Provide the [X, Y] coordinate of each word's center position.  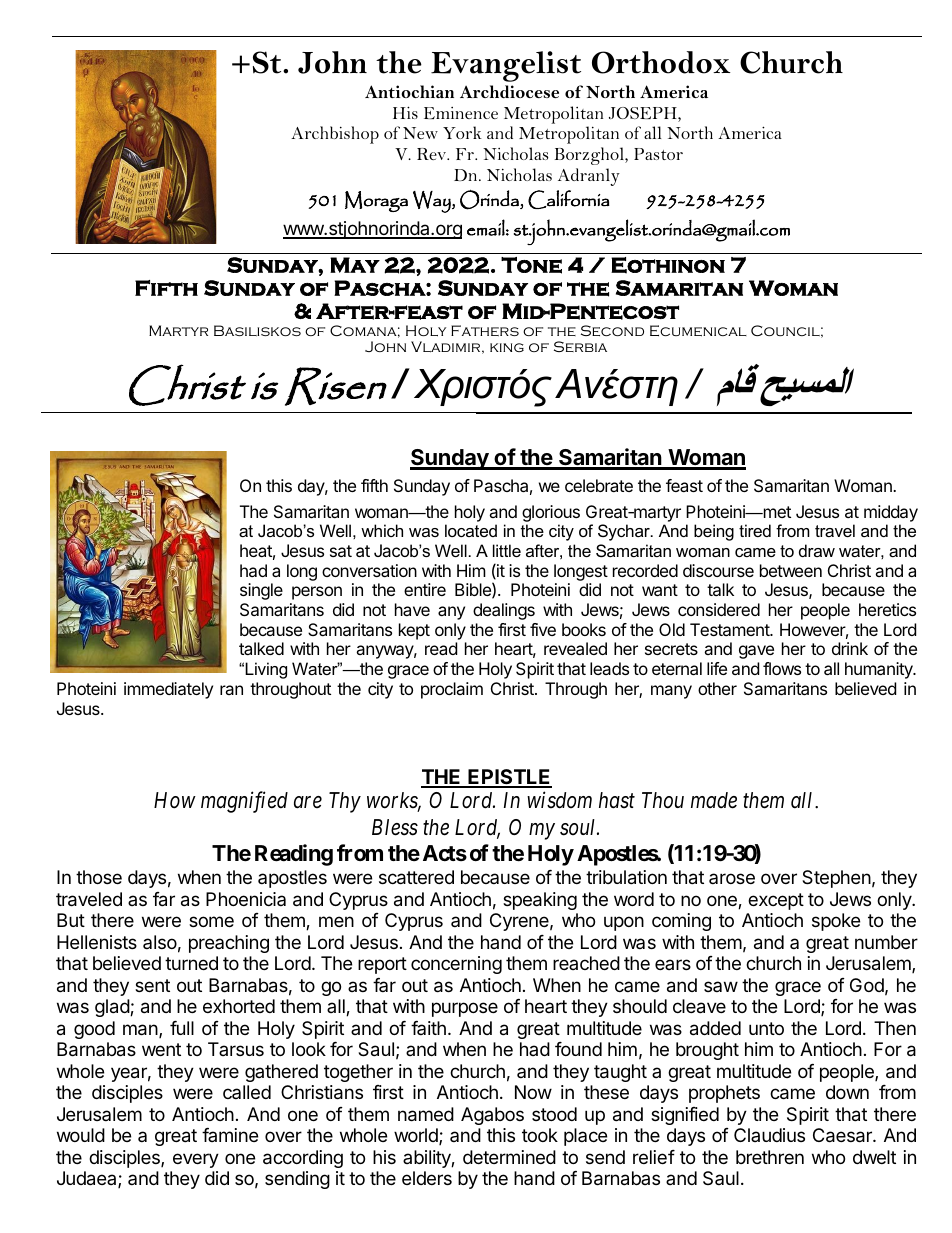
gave [756, 652]
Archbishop [335, 135]
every [196, 1160]
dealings [504, 611]
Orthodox [661, 62]
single [261, 591]
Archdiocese [509, 91]
